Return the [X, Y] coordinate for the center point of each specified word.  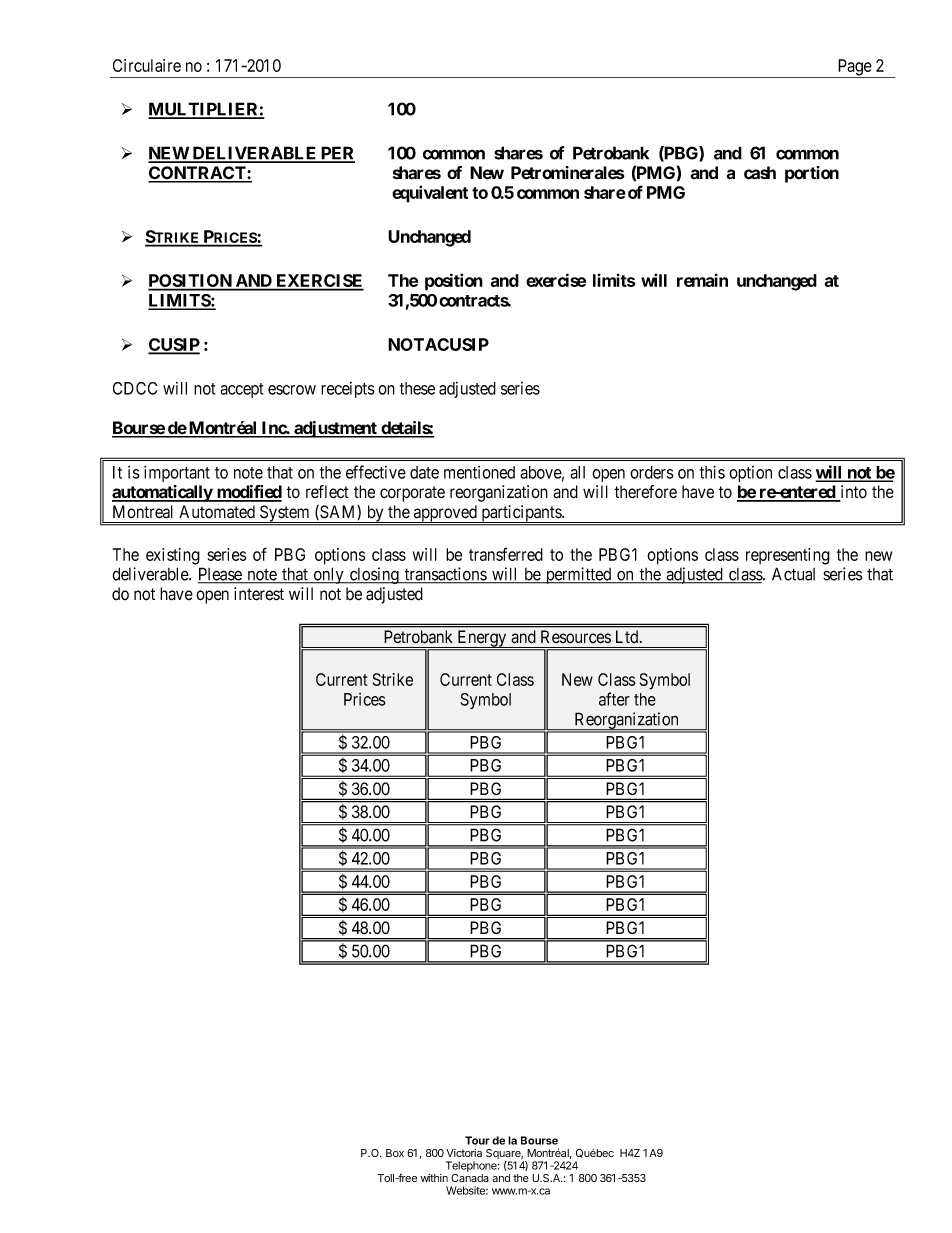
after [614, 699]
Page [854, 68]
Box [395, 1153]
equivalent [430, 194]
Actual [793, 574]
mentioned [479, 472]
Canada [470, 1178]
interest [259, 594]
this [712, 472]
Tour [477, 1140]
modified [248, 493]
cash [760, 173]
